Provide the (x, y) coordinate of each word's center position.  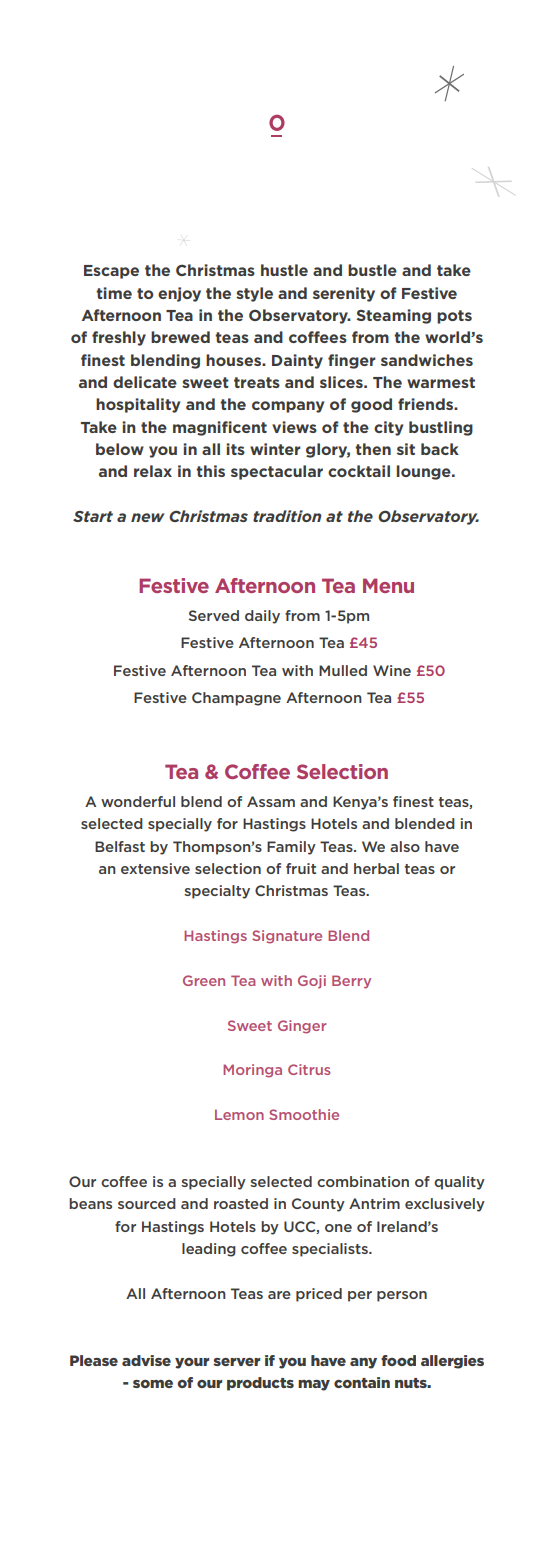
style (254, 294)
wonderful (138, 801)
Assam (271, 801)
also (405, 846)
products (260, 1384)
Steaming (393, 316)
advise (146, 1360)
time (114, 293)
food (398, 1360)
